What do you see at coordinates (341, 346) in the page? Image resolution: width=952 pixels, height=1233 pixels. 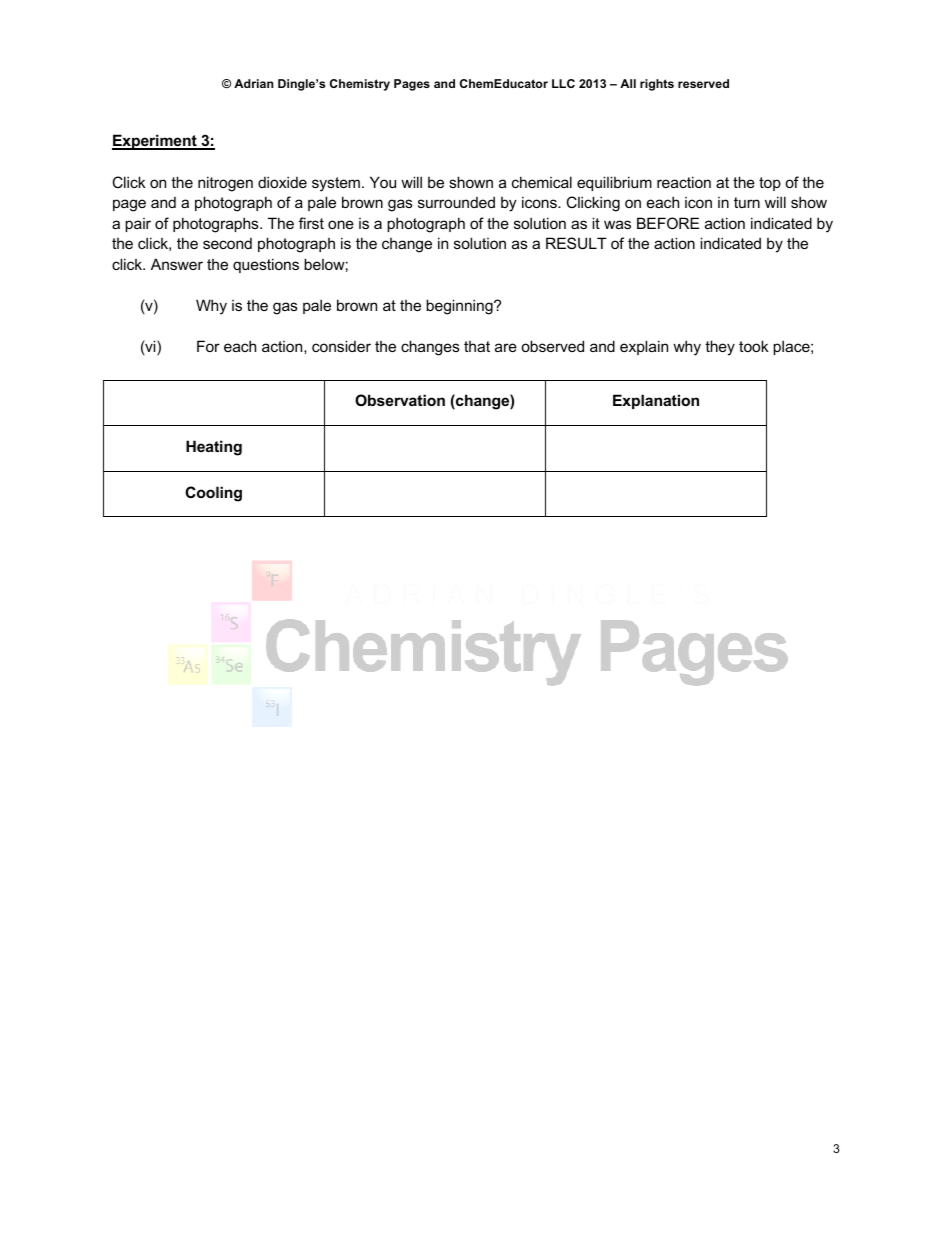 I see `consider` at bounding box center [341, 346].
